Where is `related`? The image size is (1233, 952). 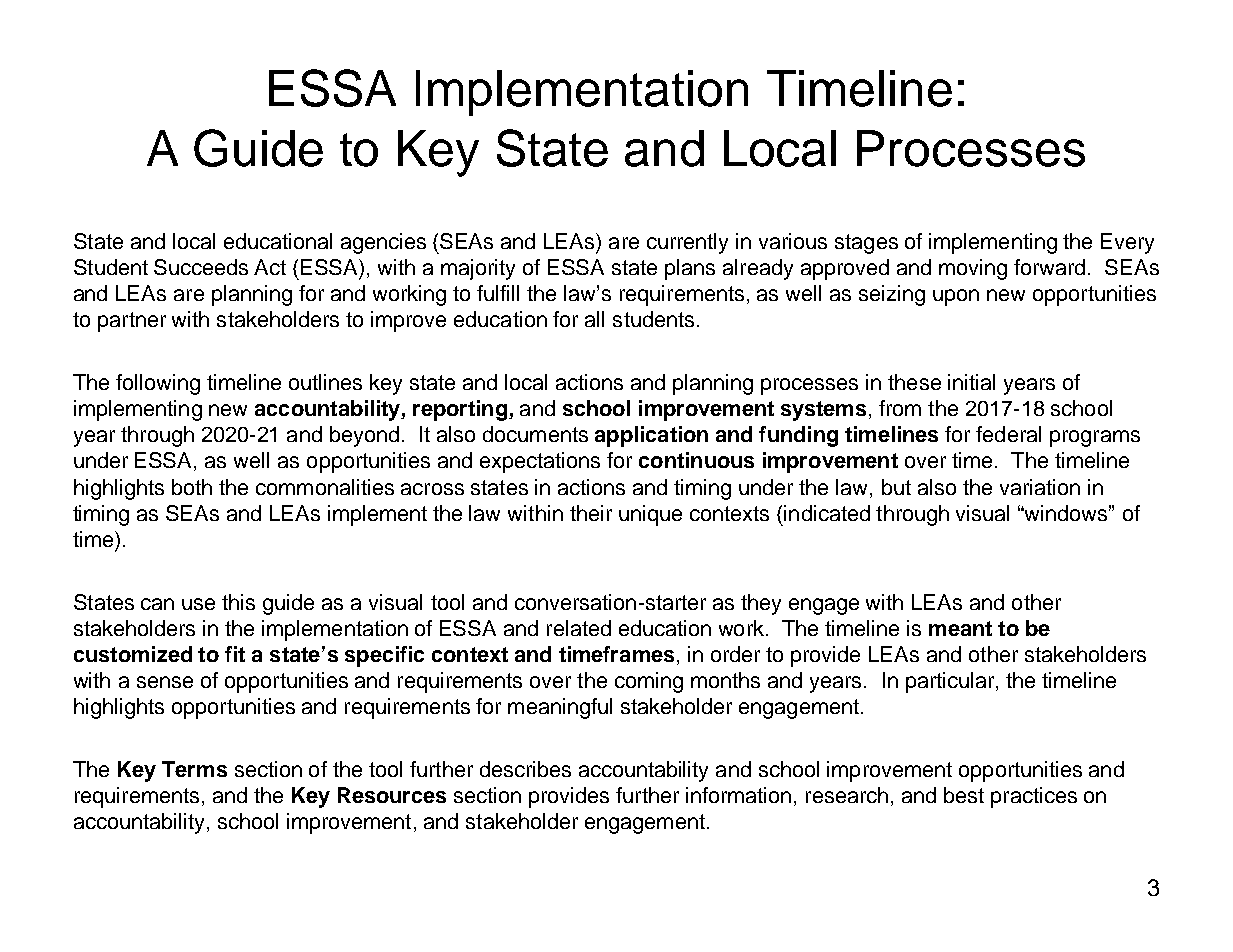 related is located at coordinates (579, 628).
